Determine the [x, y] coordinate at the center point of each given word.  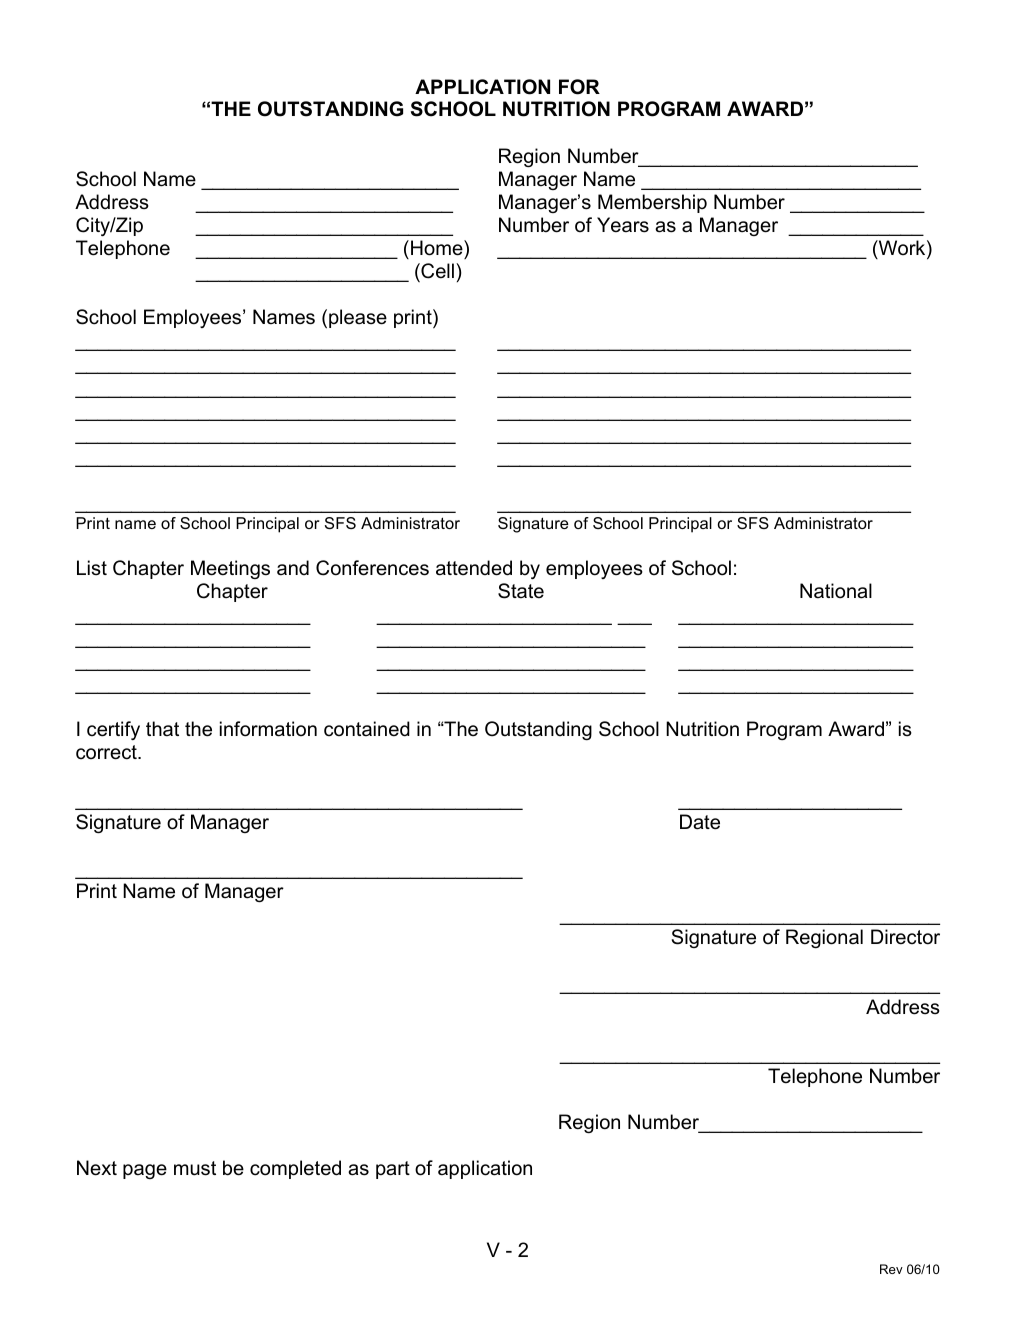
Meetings [230, 569]
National [836, 591]
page [145, 1171]
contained [367, 729]
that [162, 729]
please [358, 318]
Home [438, 248]
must [195, 1168]
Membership [652, 203]
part [393, 1170]
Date [700, 822]
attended [474, 568]
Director [905, 937]
